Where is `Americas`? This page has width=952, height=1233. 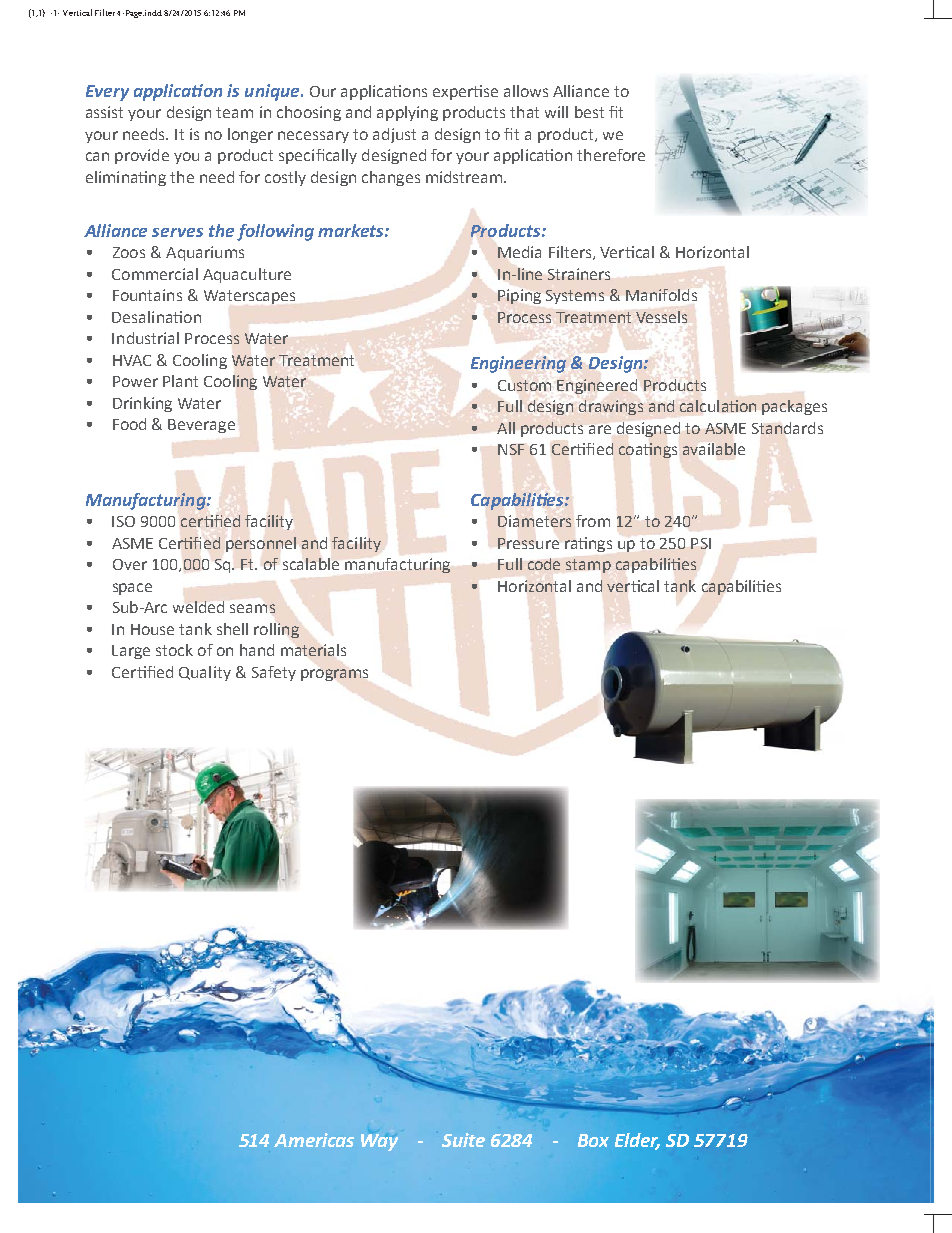 Americas is located at coordinates (314, 1140).
